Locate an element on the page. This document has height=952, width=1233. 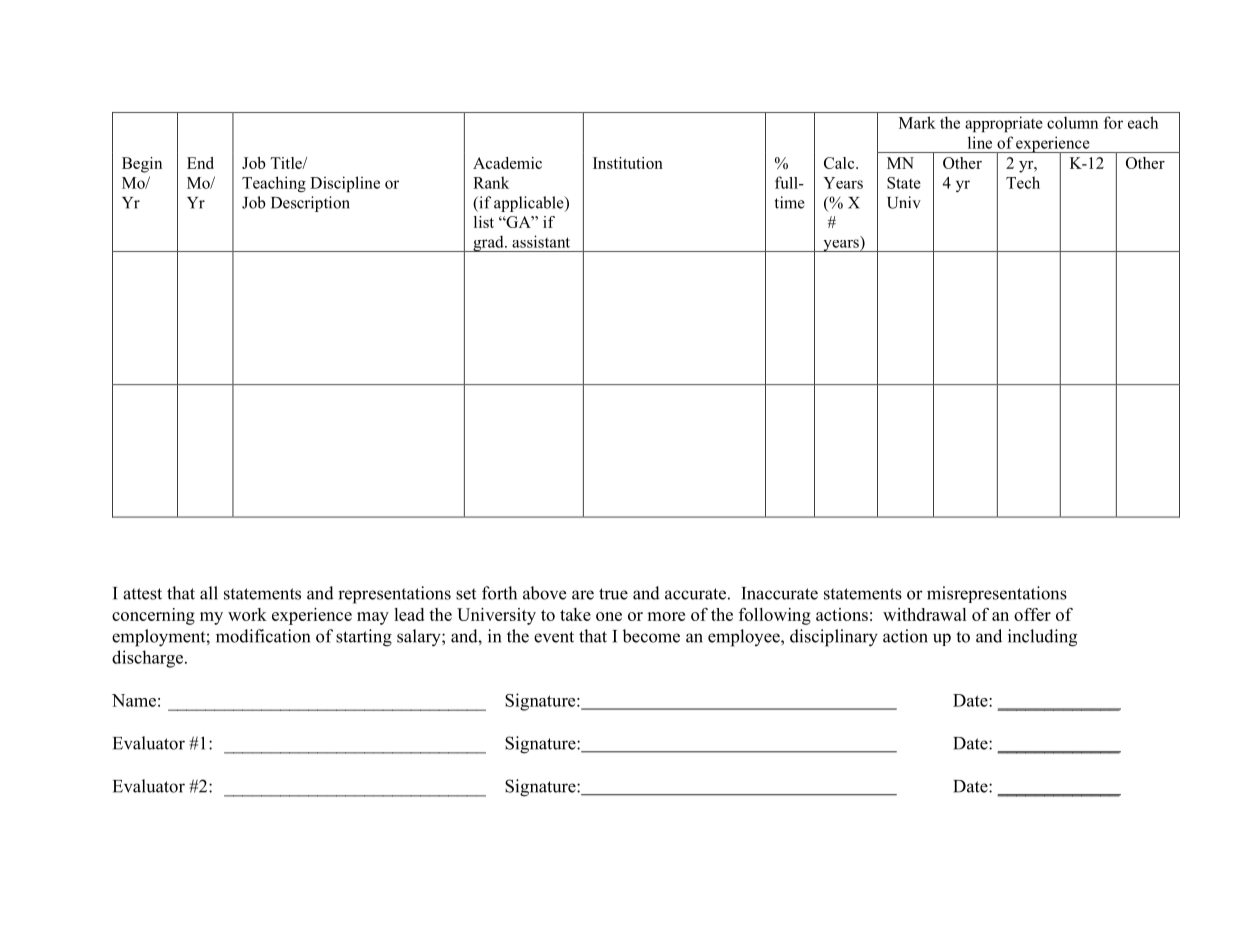
End is located at coordinates (200, 163).
